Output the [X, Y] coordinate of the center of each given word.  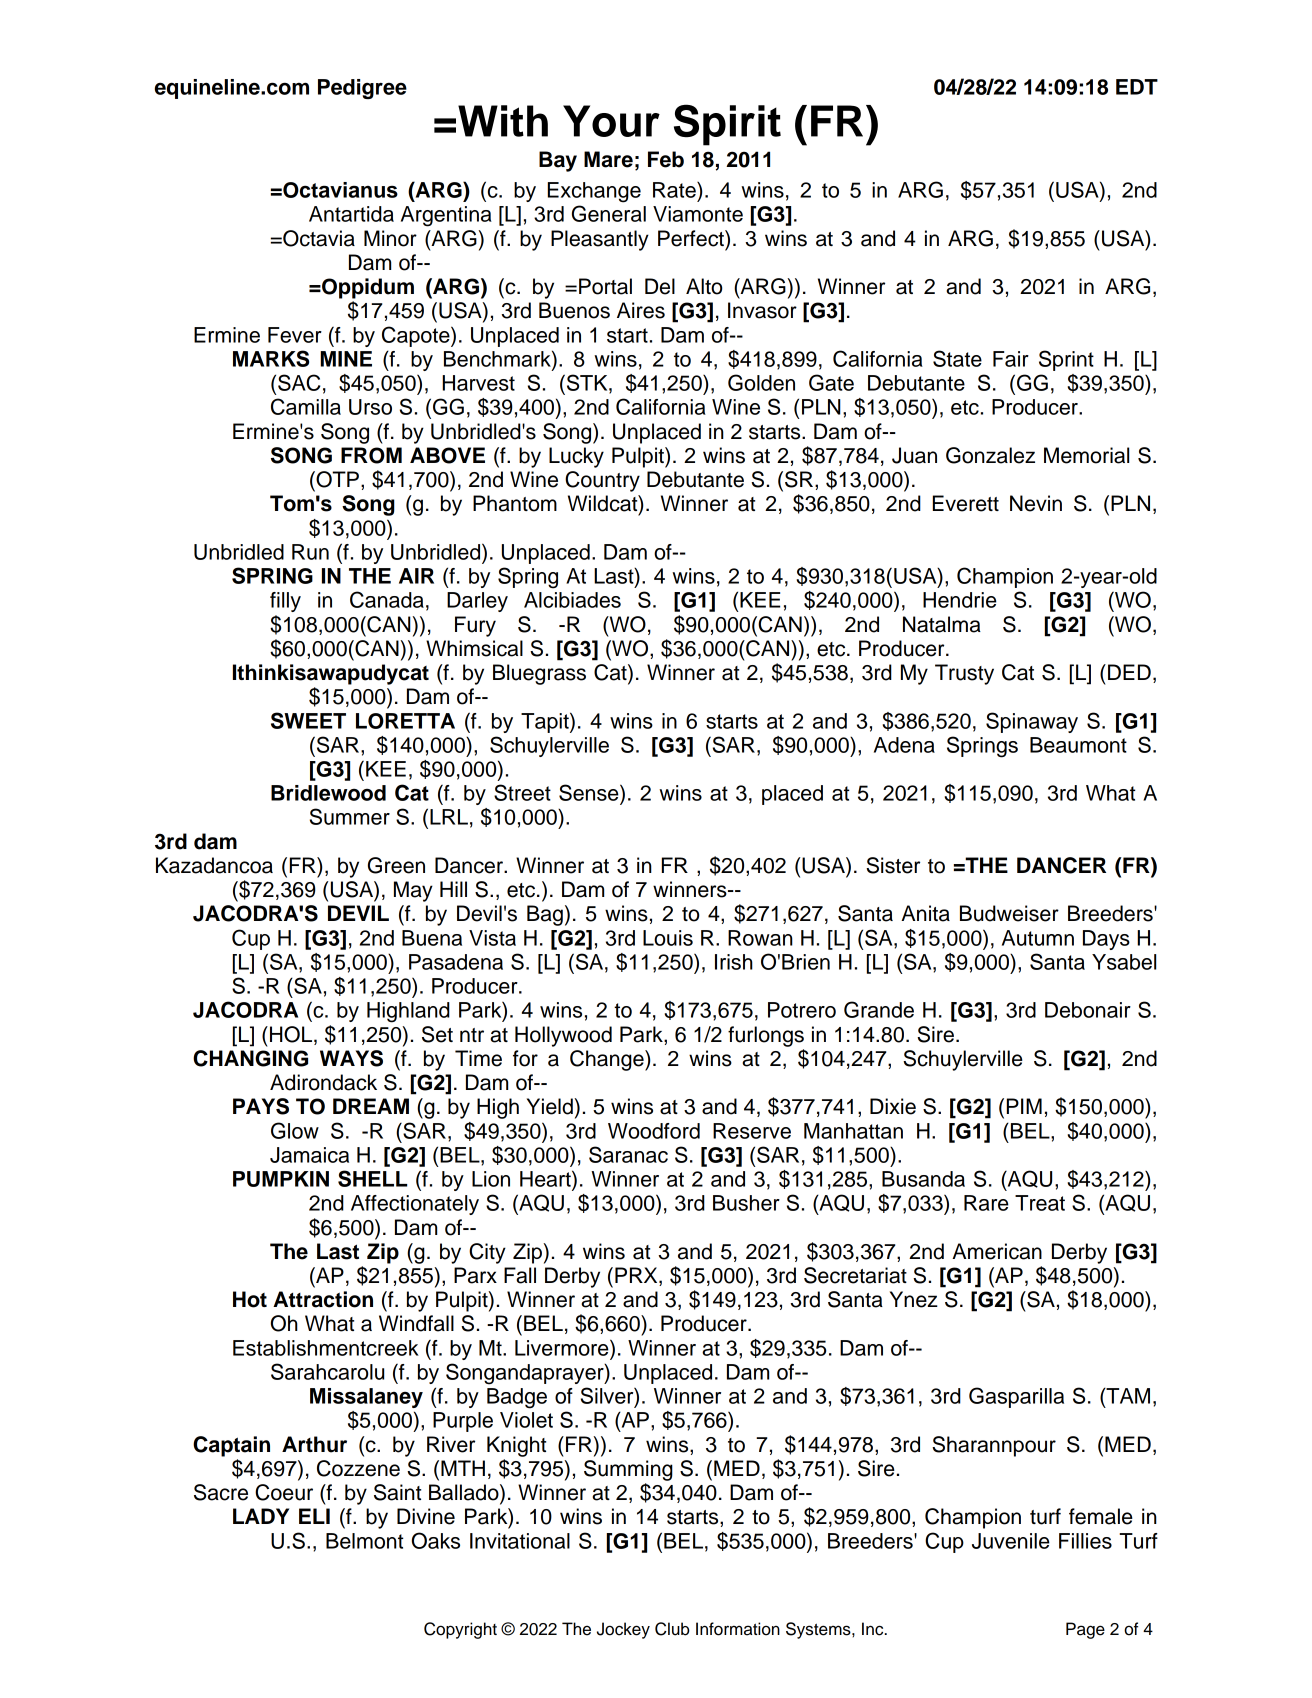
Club [672, 1629]
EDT [1137, 87]
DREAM [371, 1106]
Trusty [964, 674]
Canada [387, 599]
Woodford [654, 1131]
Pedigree [362, 89]
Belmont [364, 1541]
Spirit [727, 125]
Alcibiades [572, 600]
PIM [1024, 1106]
